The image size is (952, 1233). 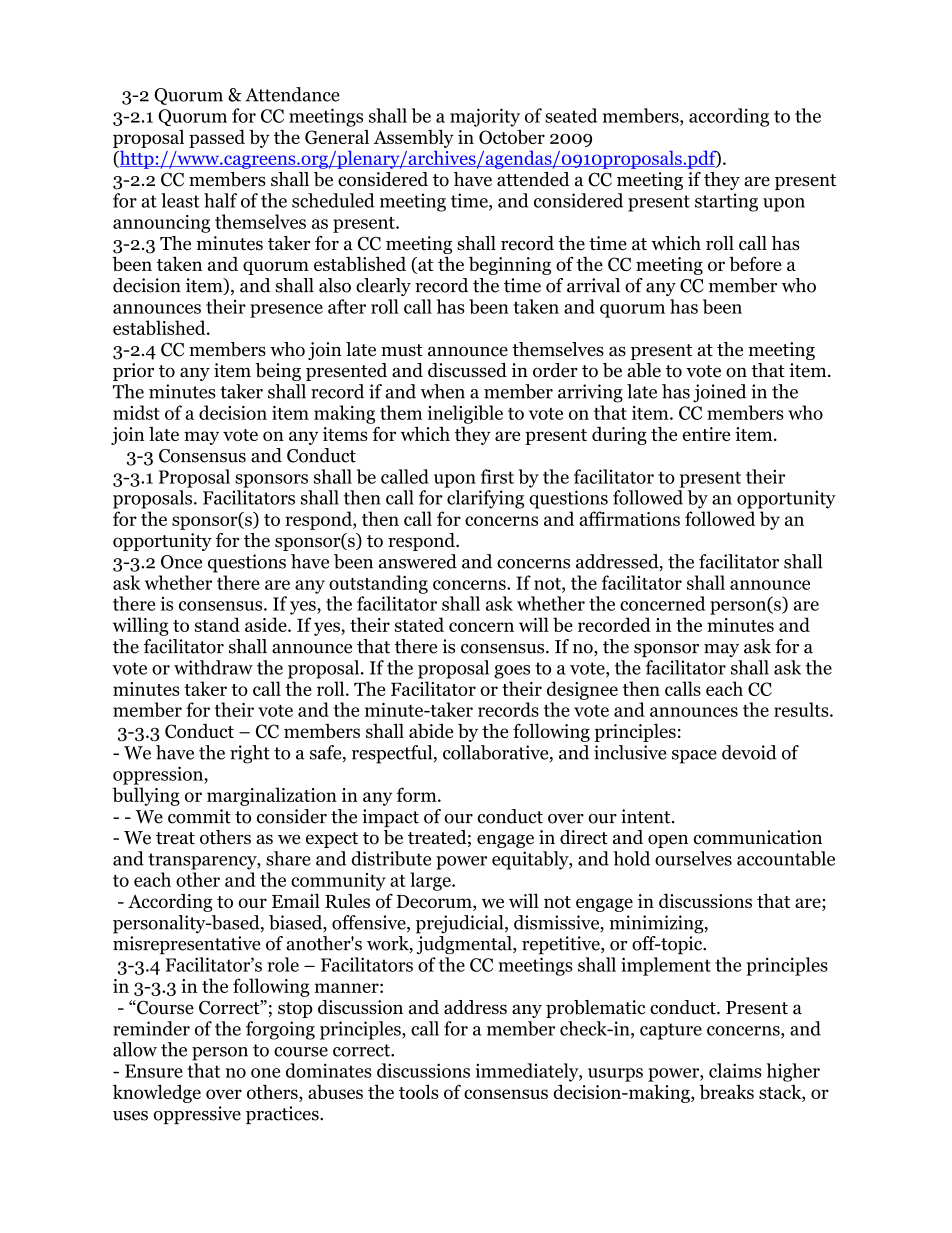 I want to click on oppressive, so click(x=197, y=1115).
